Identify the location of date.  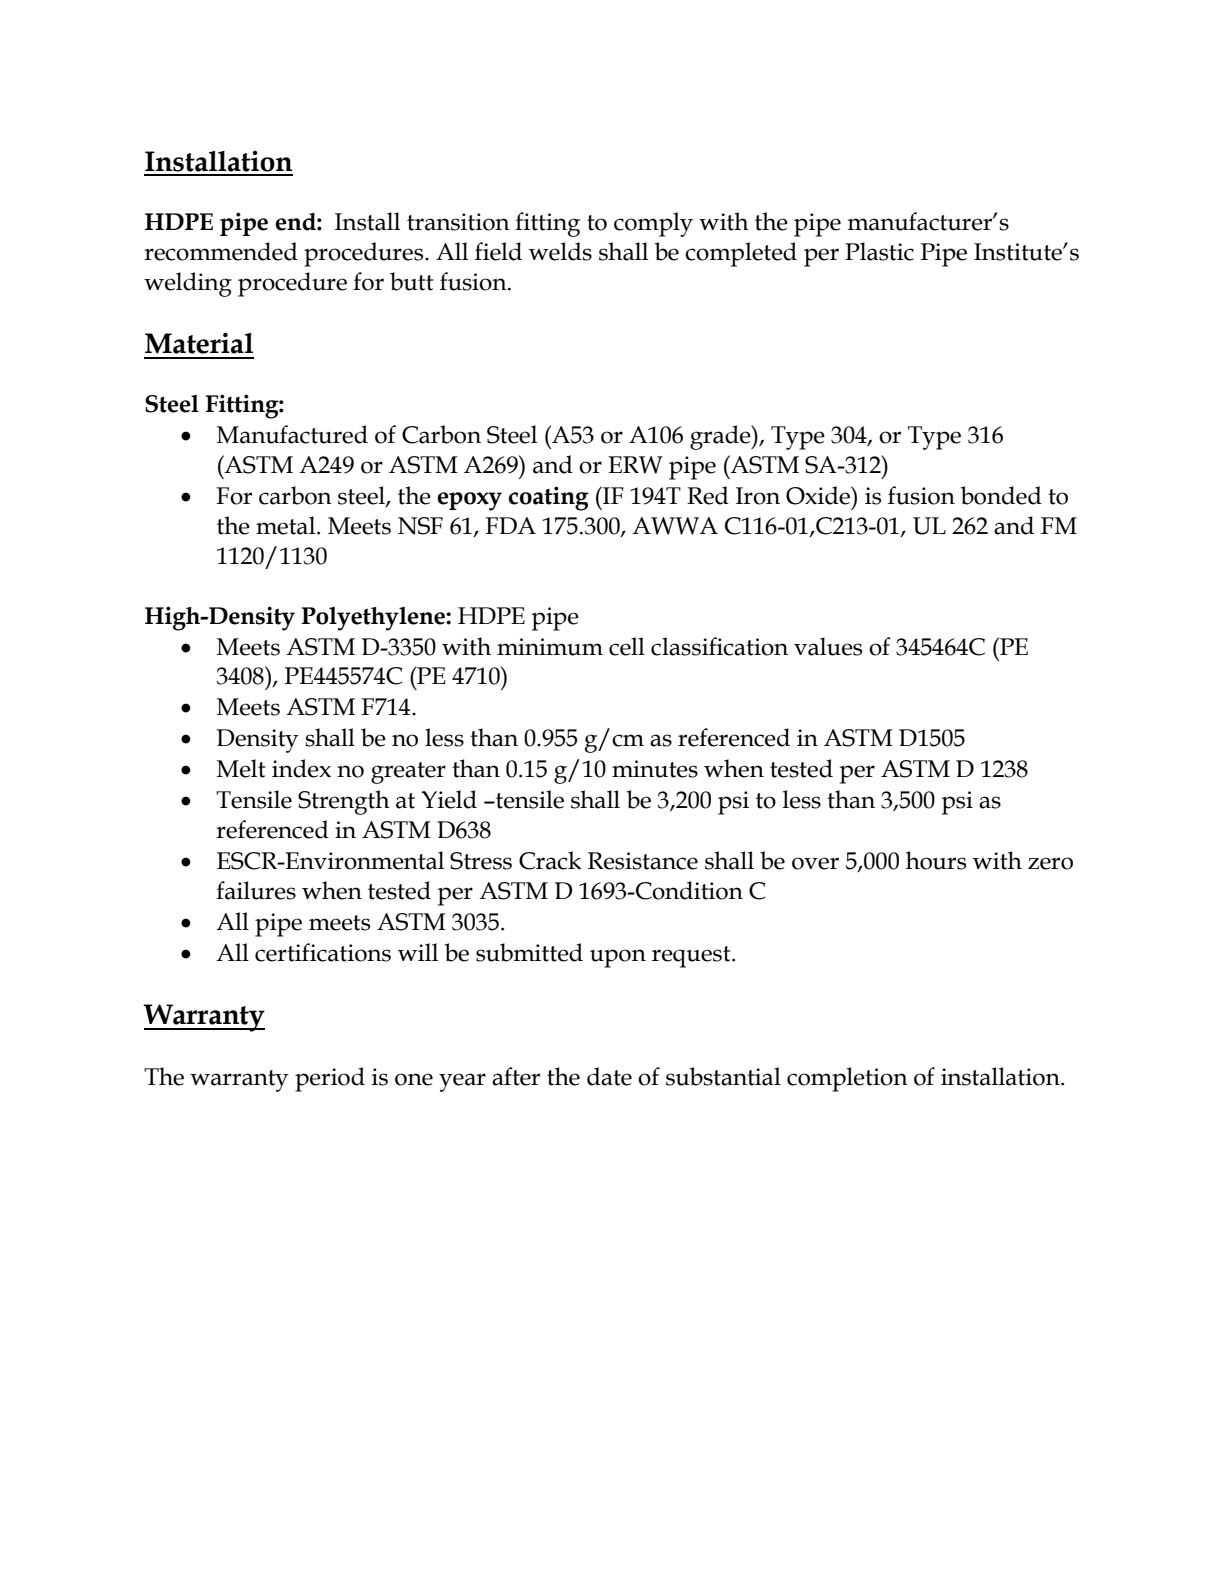
(609, 1076).
